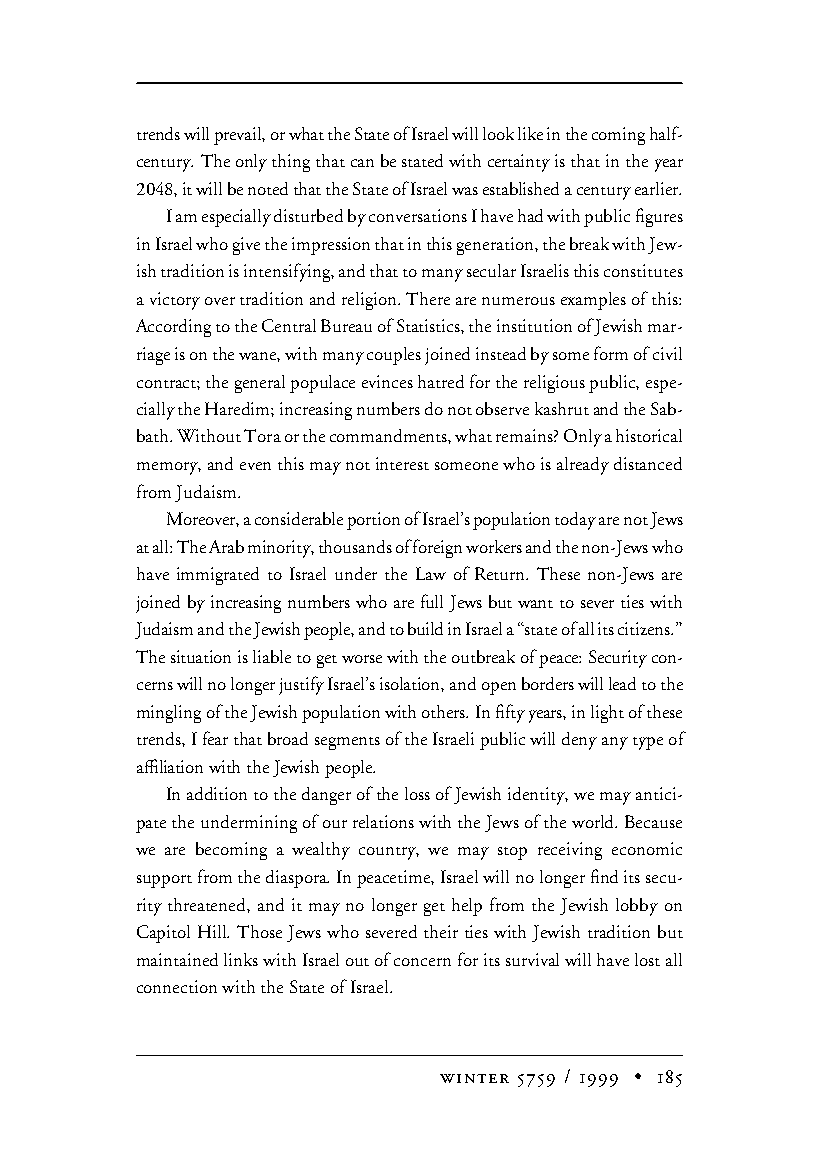 The width and height of the screenshot is (819, 1170). I want to click on earlier, so click(658, 188).
